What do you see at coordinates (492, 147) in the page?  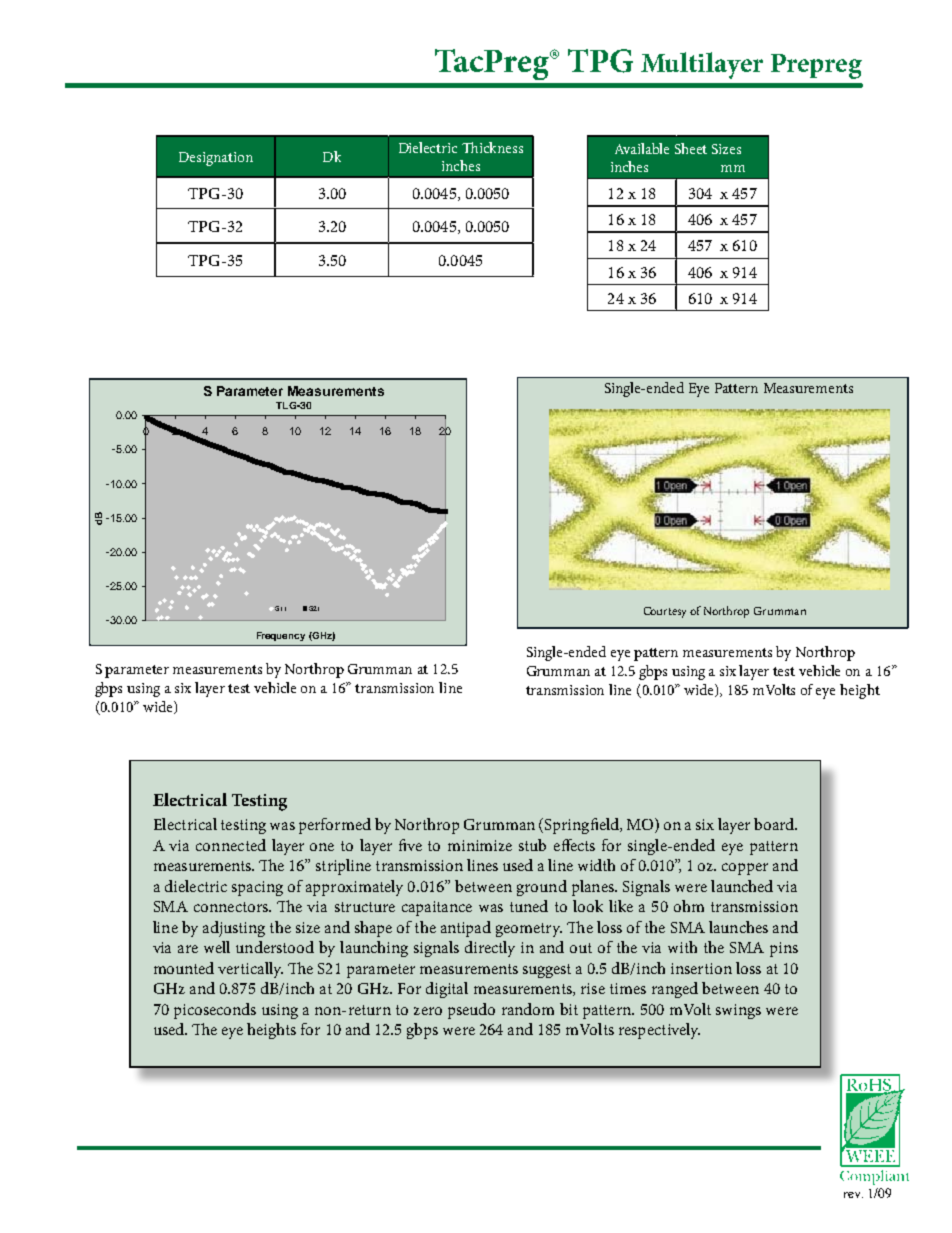 I see `Thickness` at bounding box center [492, 147].
